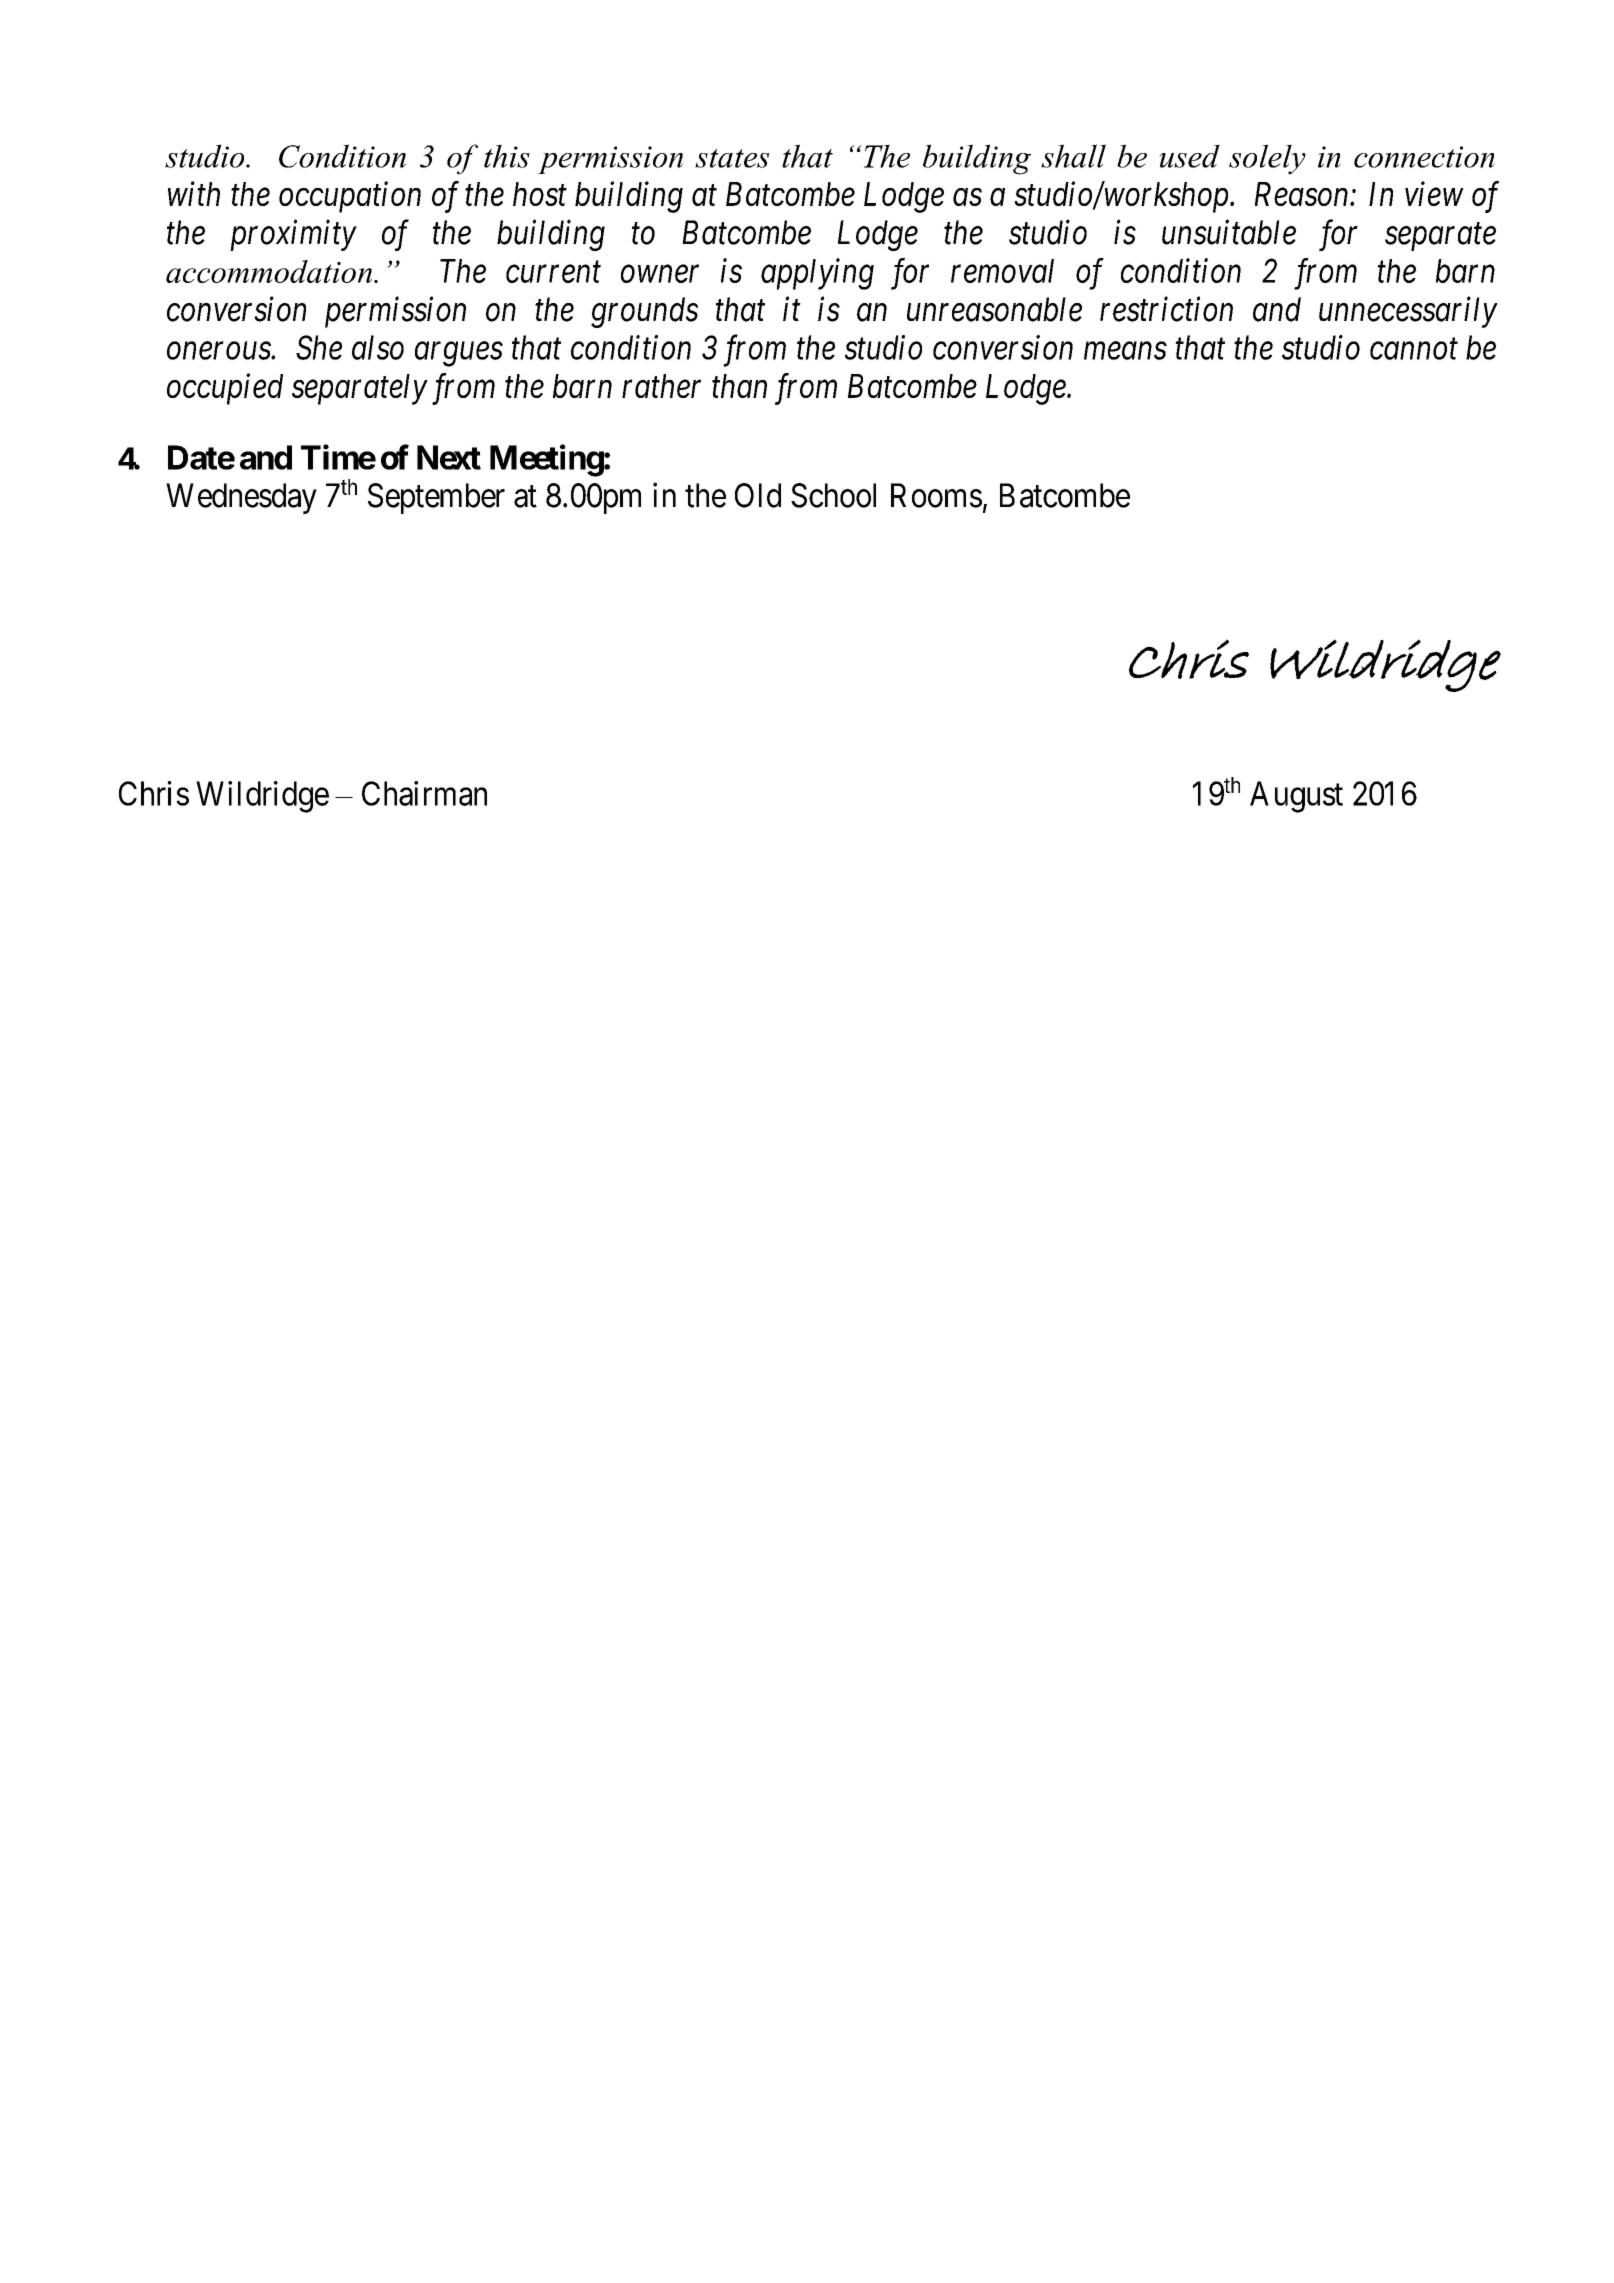  Describe the element at coordinates (436, 498) in the image. I see `September` at that location.
